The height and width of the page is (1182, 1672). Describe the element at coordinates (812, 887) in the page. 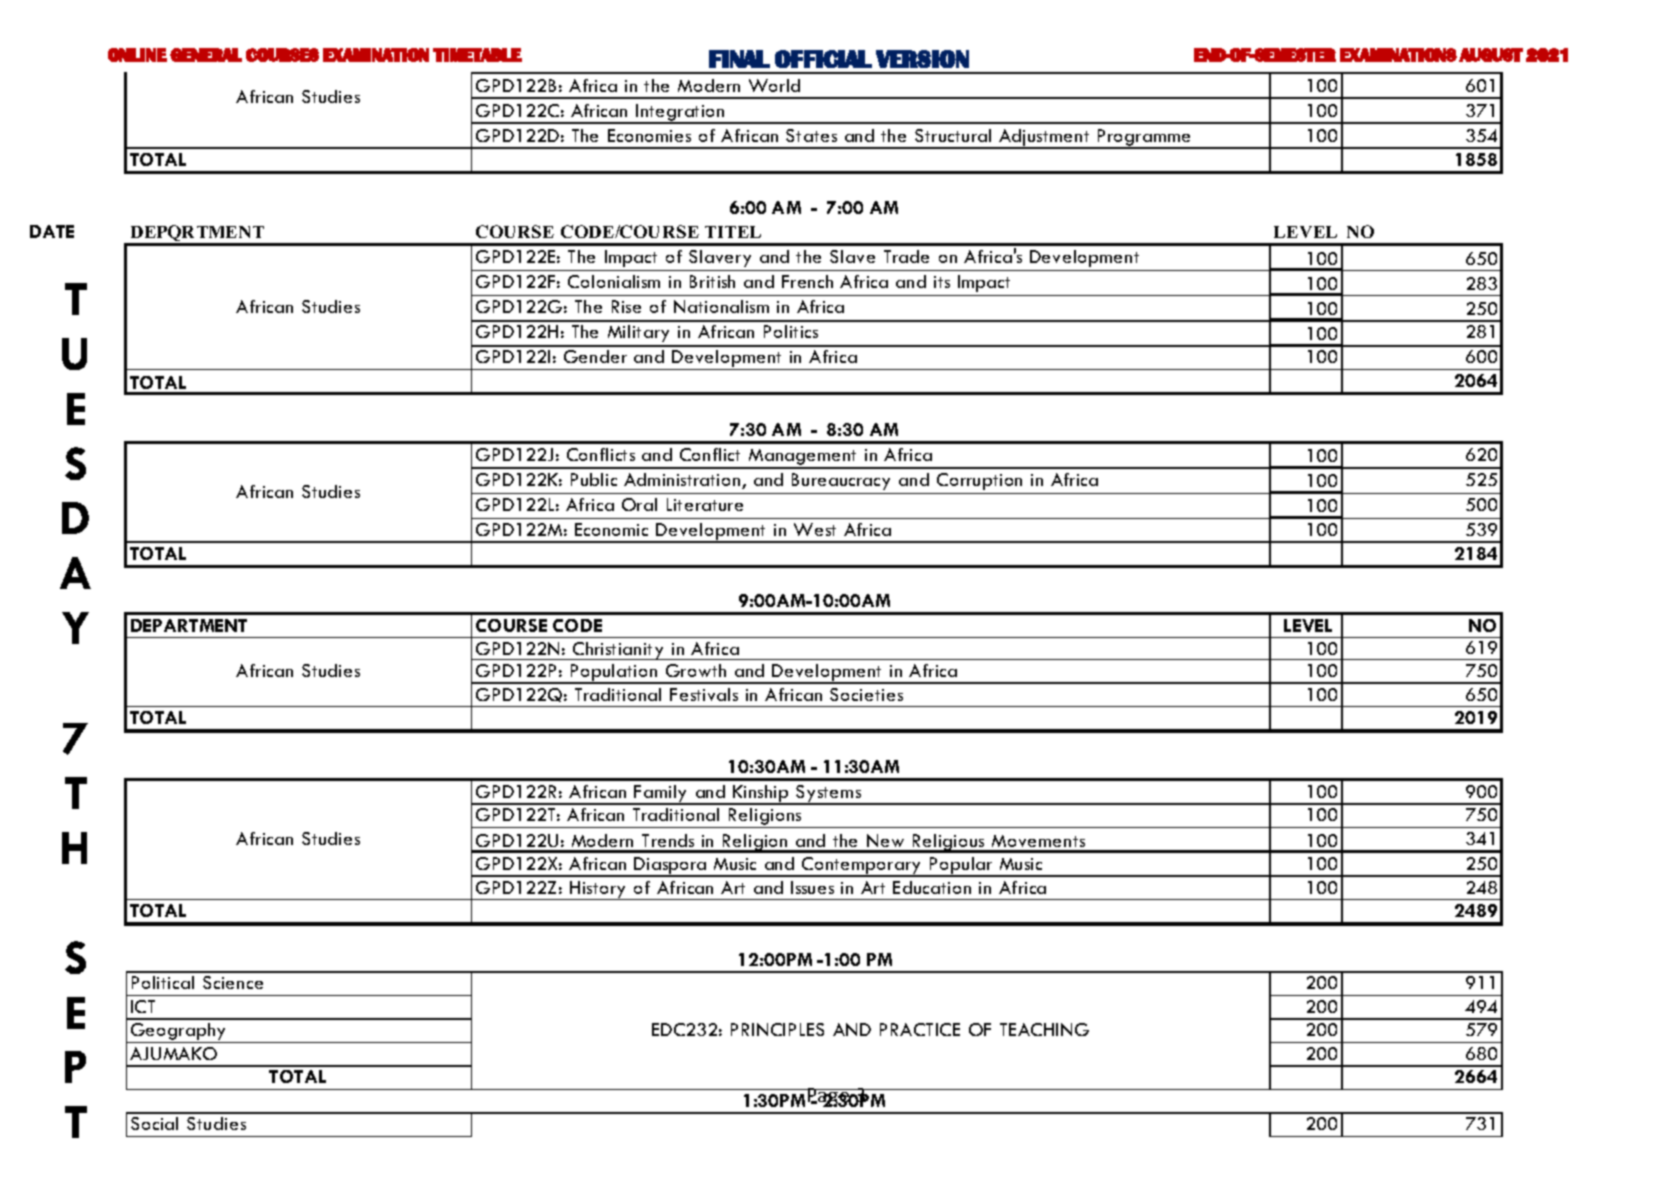

I see `Issues` at that location.
